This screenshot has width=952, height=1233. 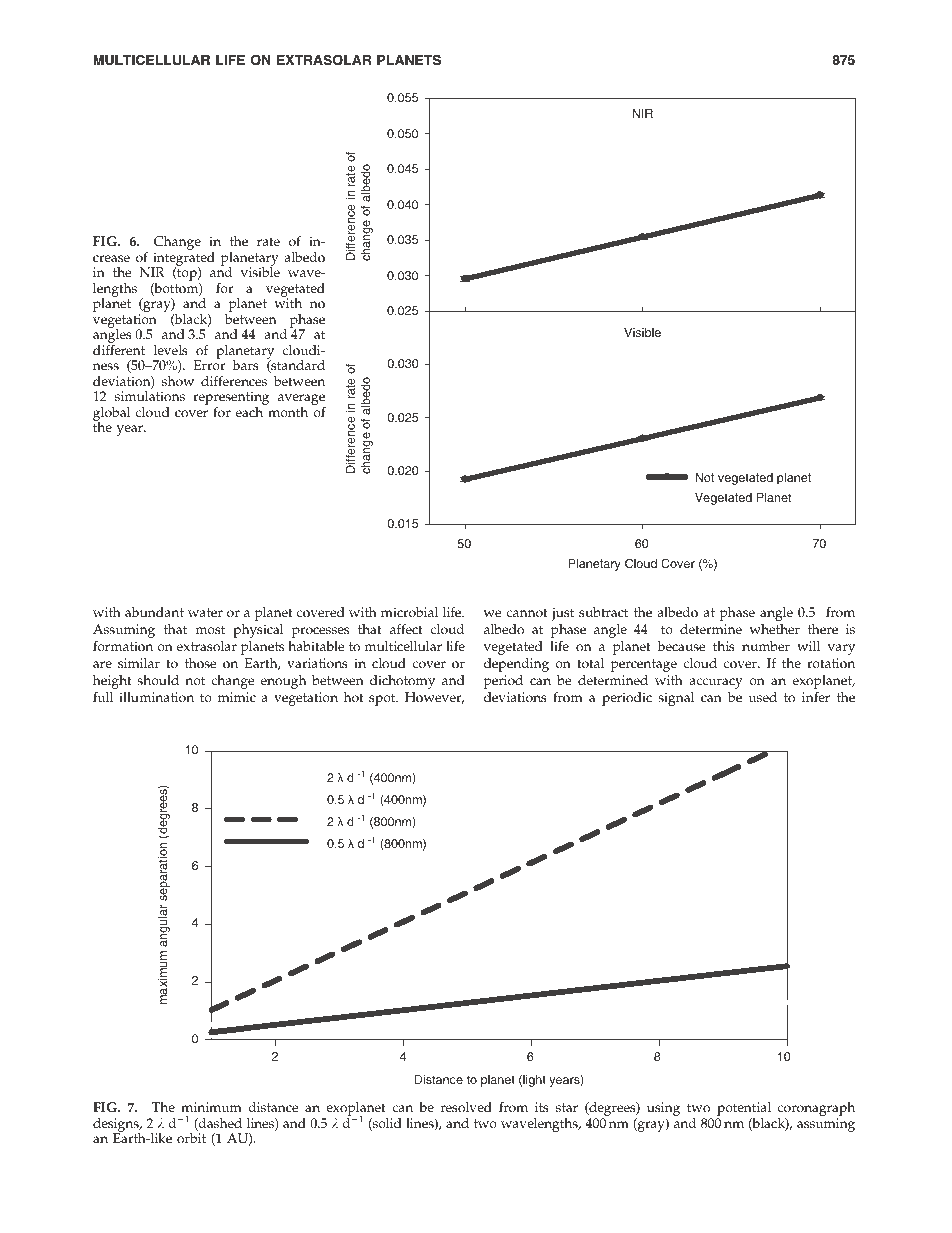 What do you see at coordinates (762, 697) in the screenshot?
I see `used` at bounding box center [762, 697].
